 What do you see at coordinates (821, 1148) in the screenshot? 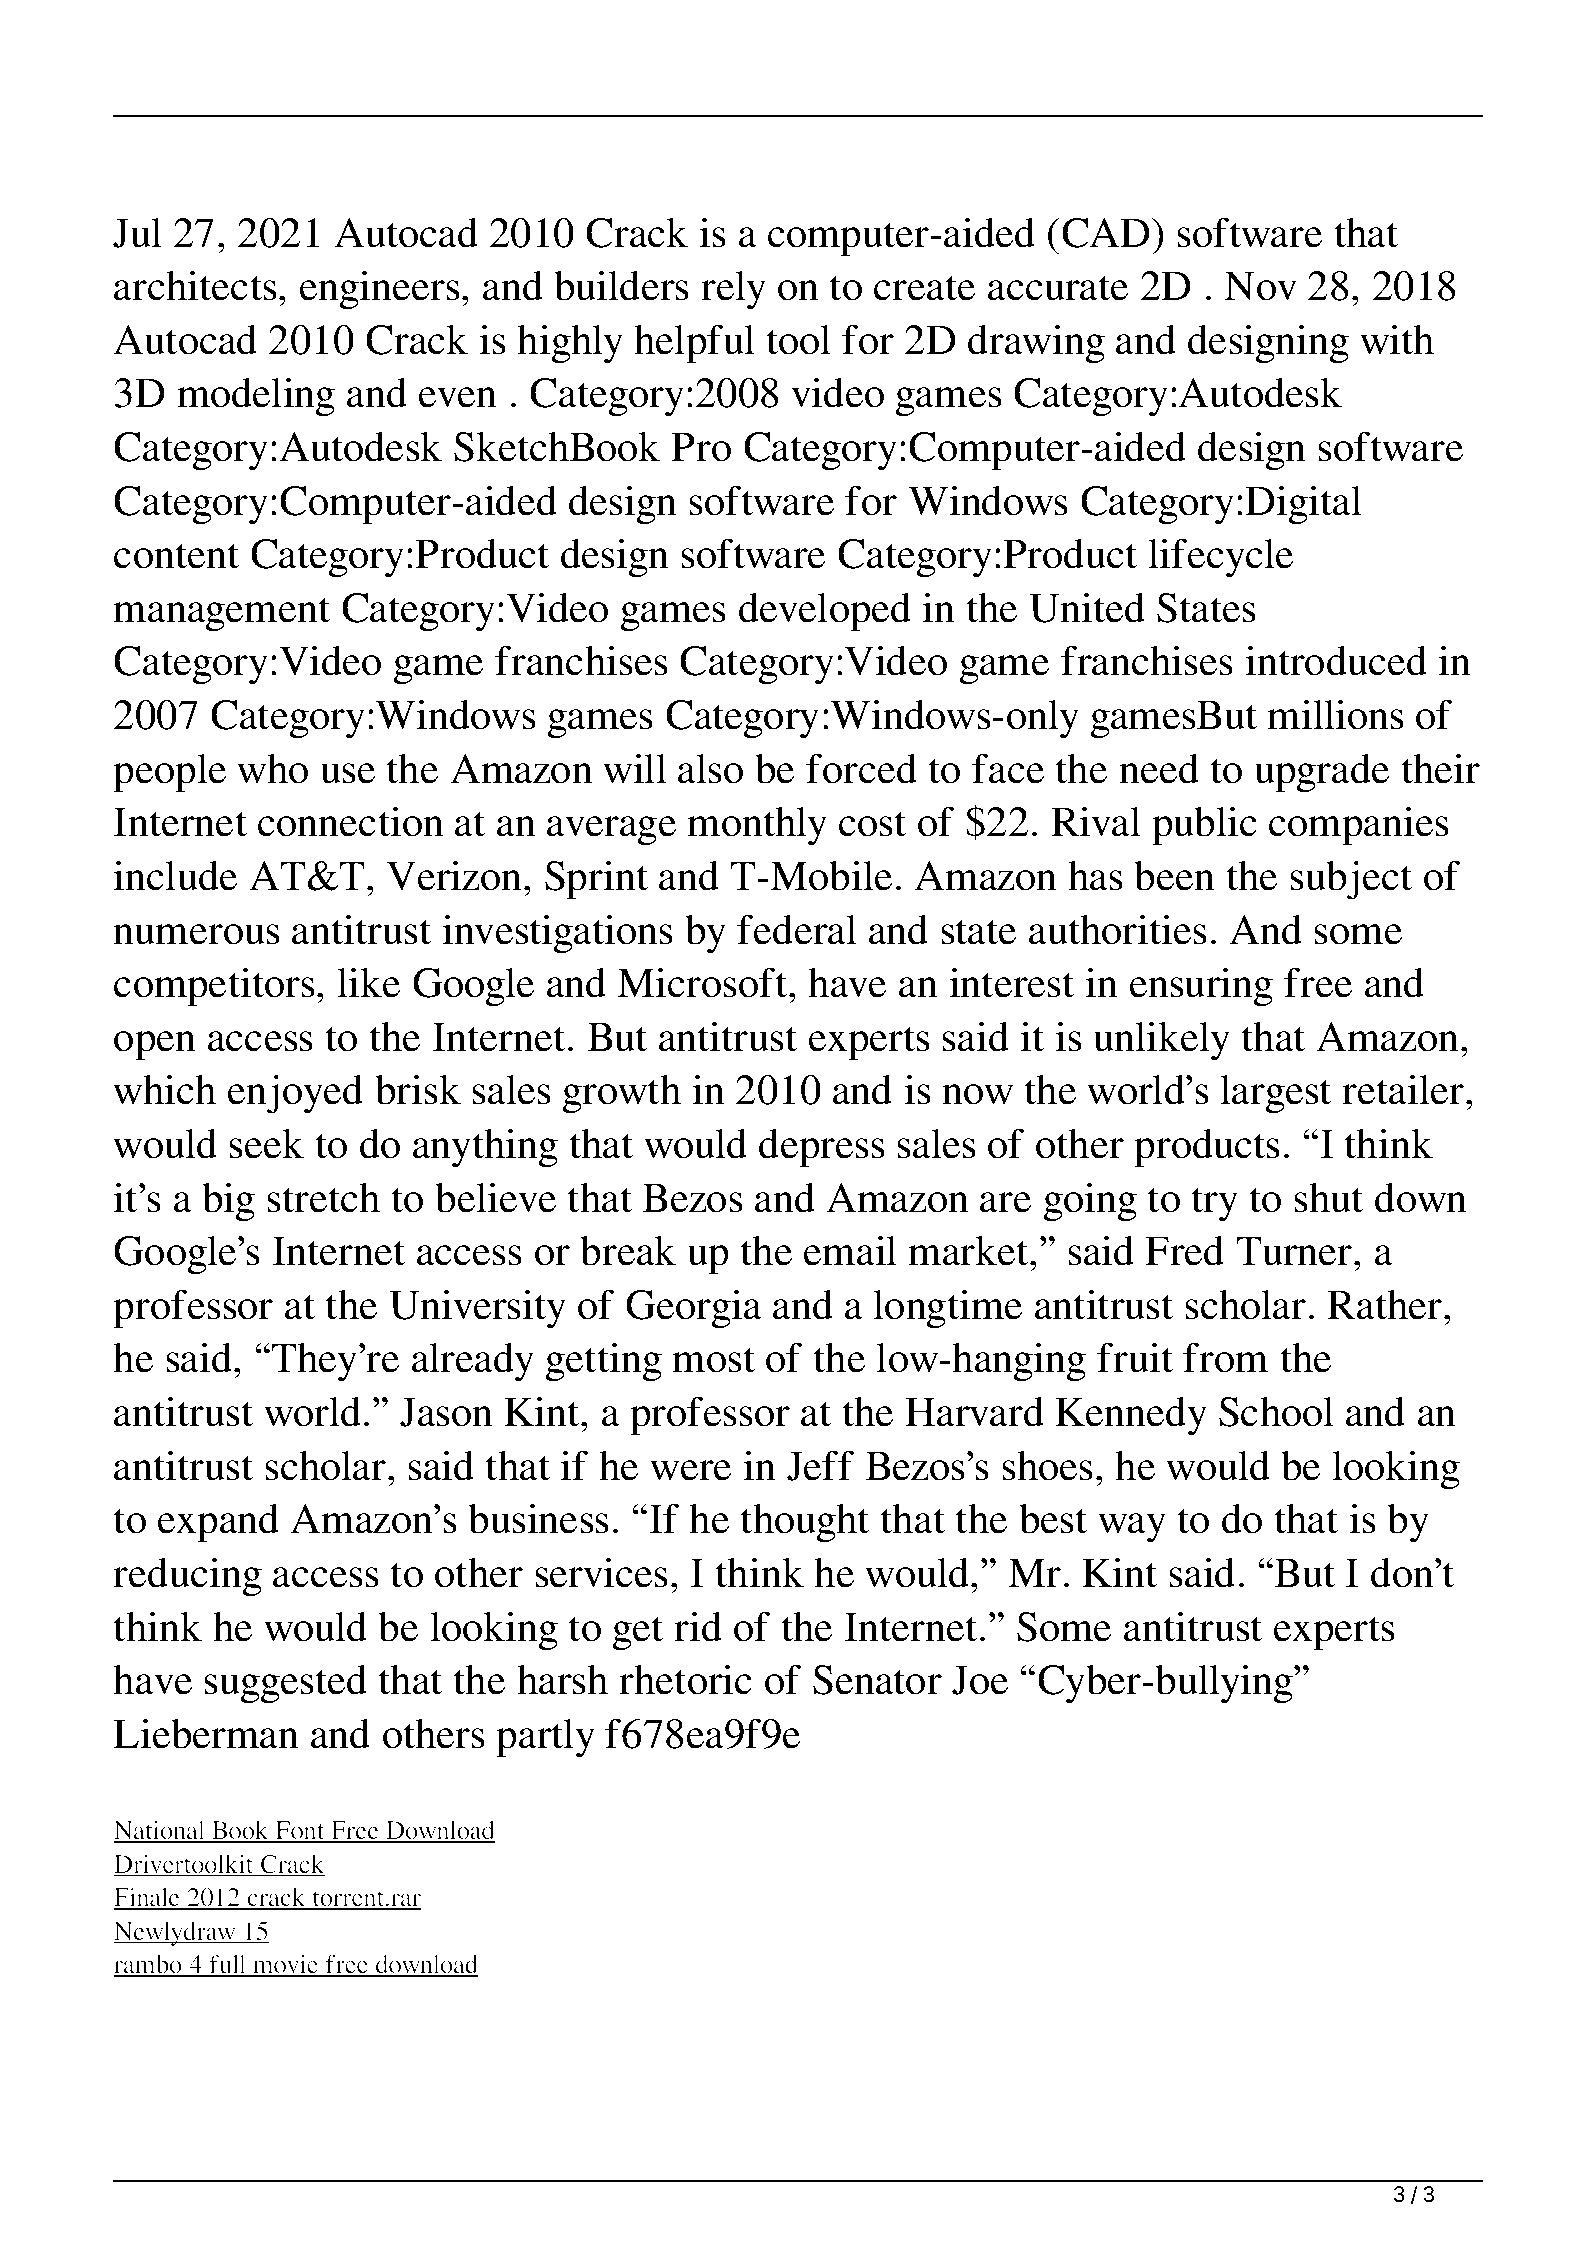
I see `depress` at bounding box center [821, 1148].
